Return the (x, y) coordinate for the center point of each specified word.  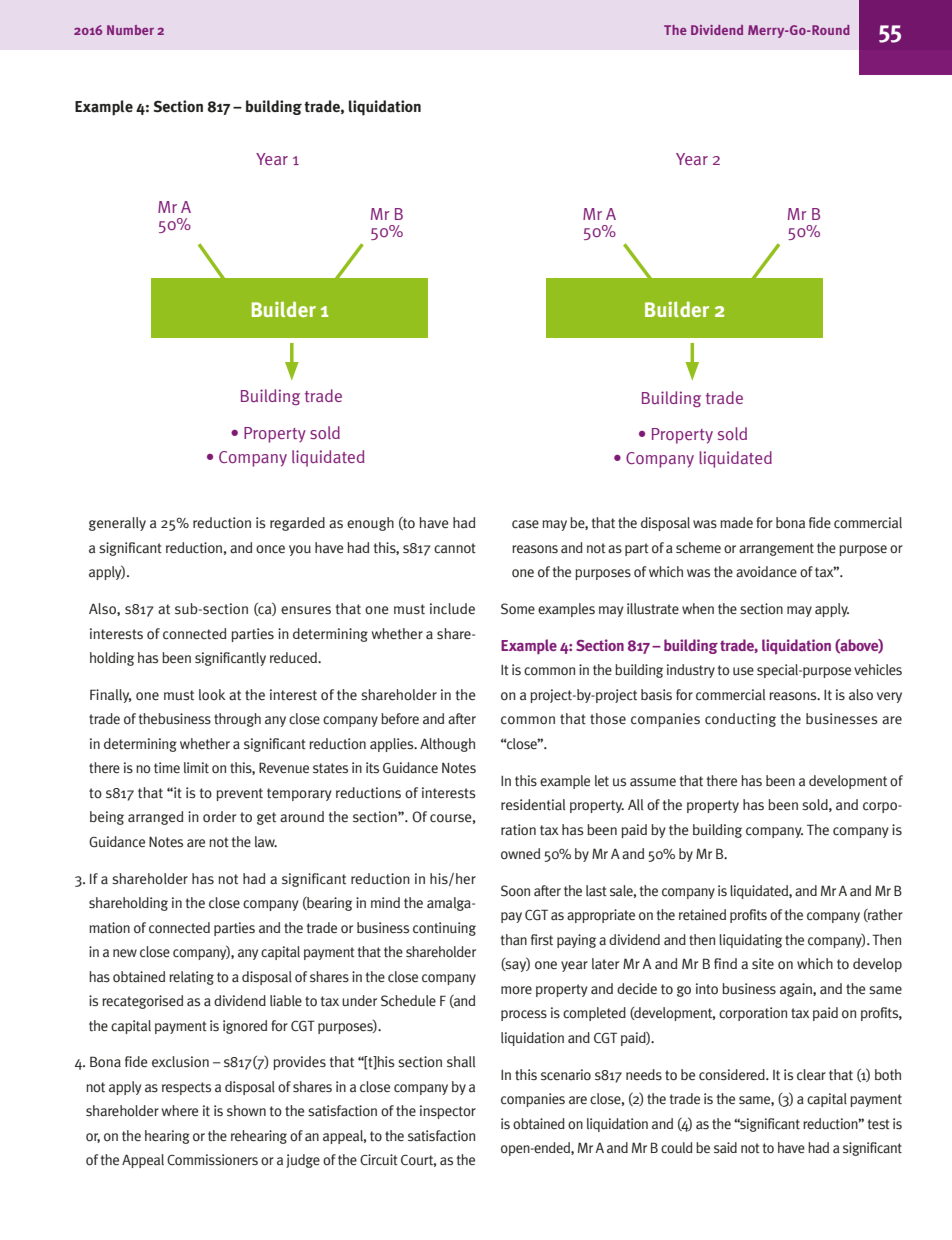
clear (811, 1075)
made (736, 522)
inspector (448, 1112)
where (180, 1111)
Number (130, 30)
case (525, 524)
